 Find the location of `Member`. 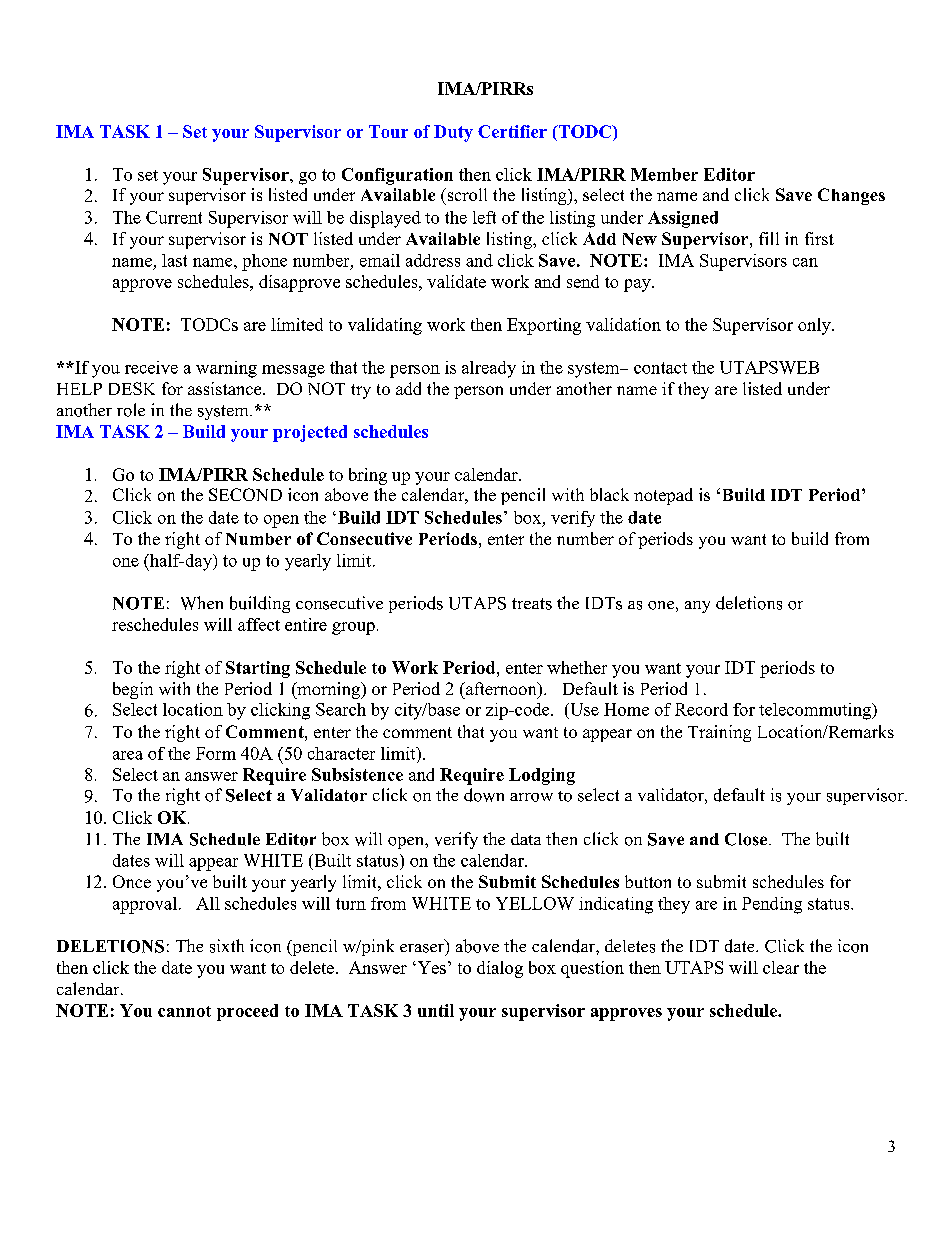

Member is located at coordinates (664, 174).
